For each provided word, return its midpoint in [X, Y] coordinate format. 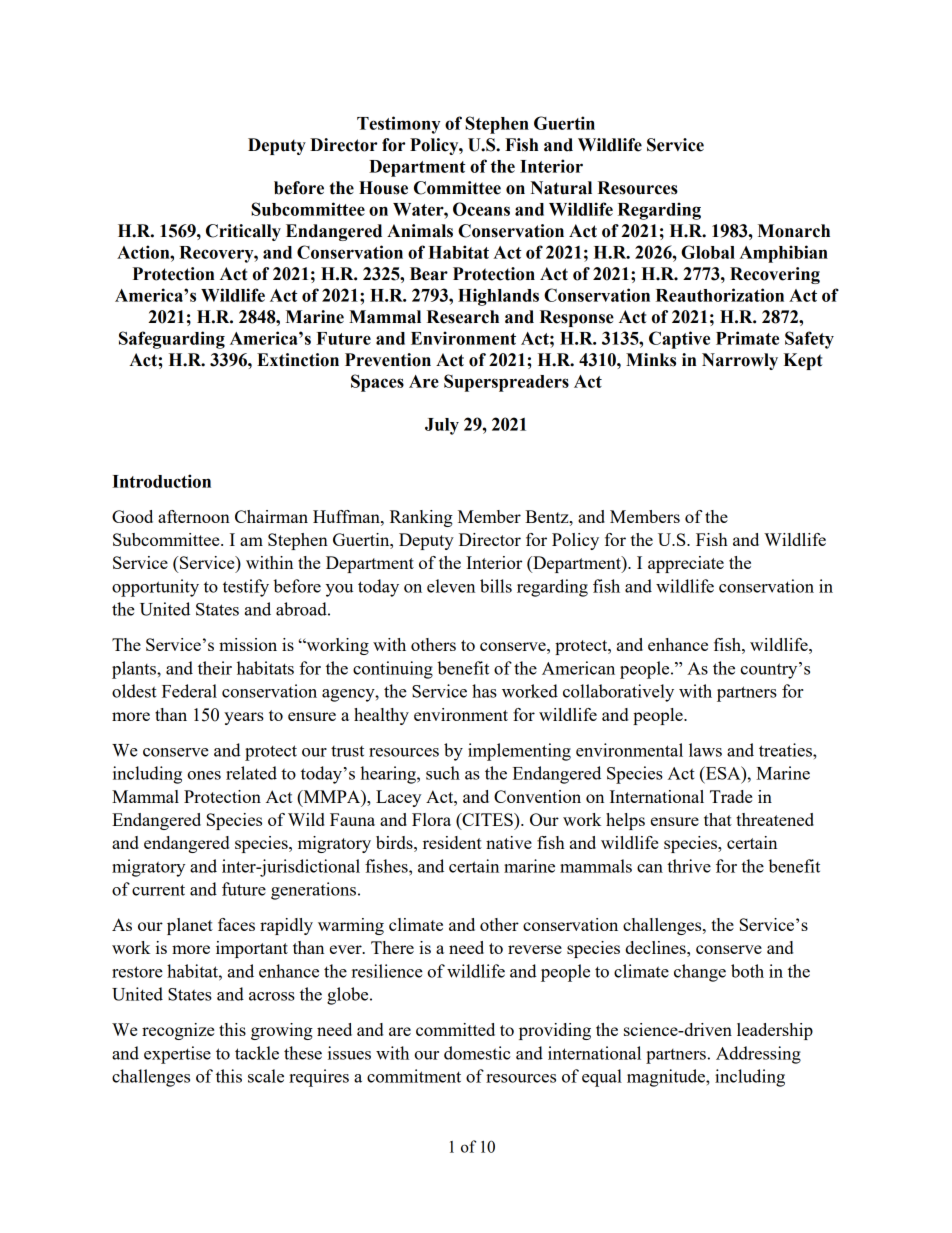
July [442, 426]
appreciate [686, 564]
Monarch [794, 231]
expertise [177, 1055]
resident [452, 842]
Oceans [481, 209]
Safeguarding [172, 340]
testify [246, 588]
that [718, 819]
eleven [451, 586]
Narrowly [740, 361]
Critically [243, 232]
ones [204, 775]
